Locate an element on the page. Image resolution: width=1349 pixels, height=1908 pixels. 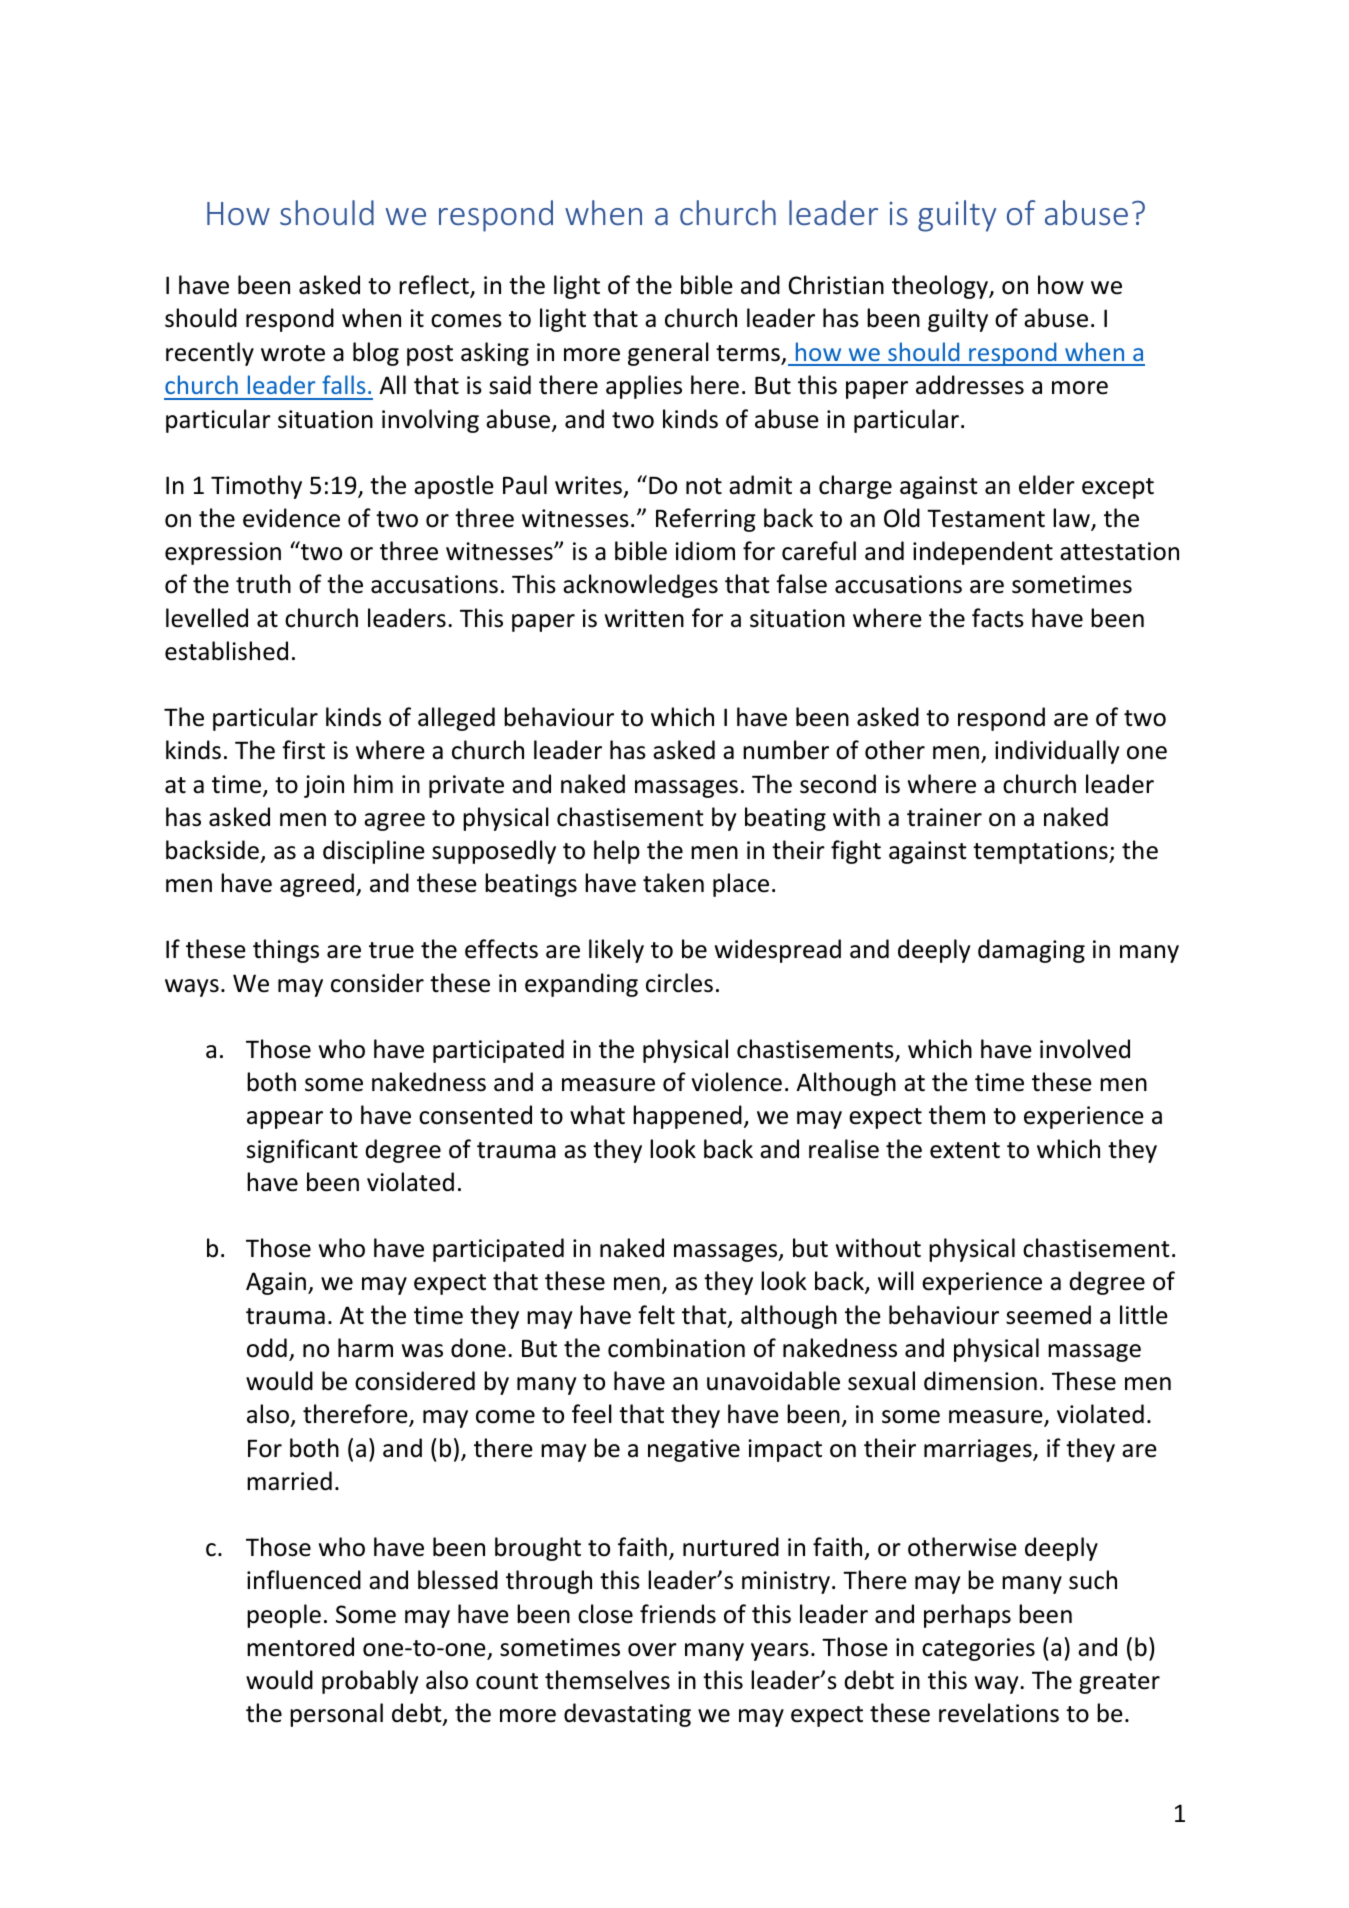
wrote is located at coordinates (293, 353).
